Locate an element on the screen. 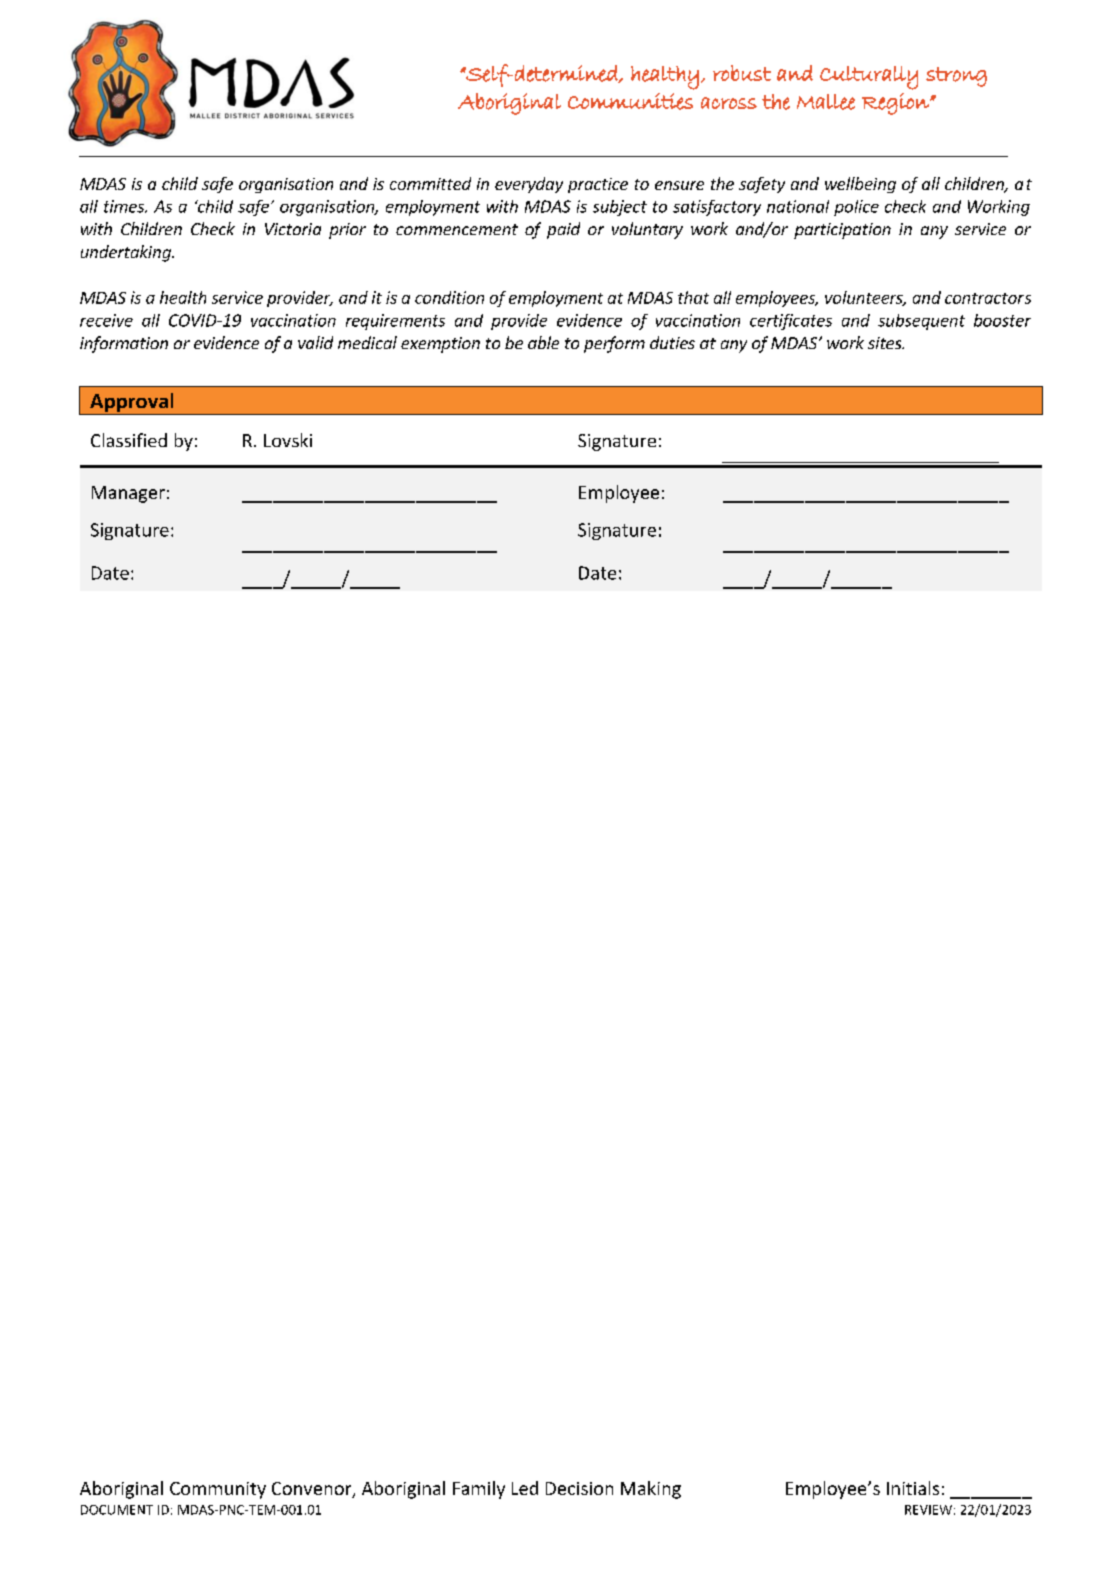  Classified is located at coordinates (129, 440).
